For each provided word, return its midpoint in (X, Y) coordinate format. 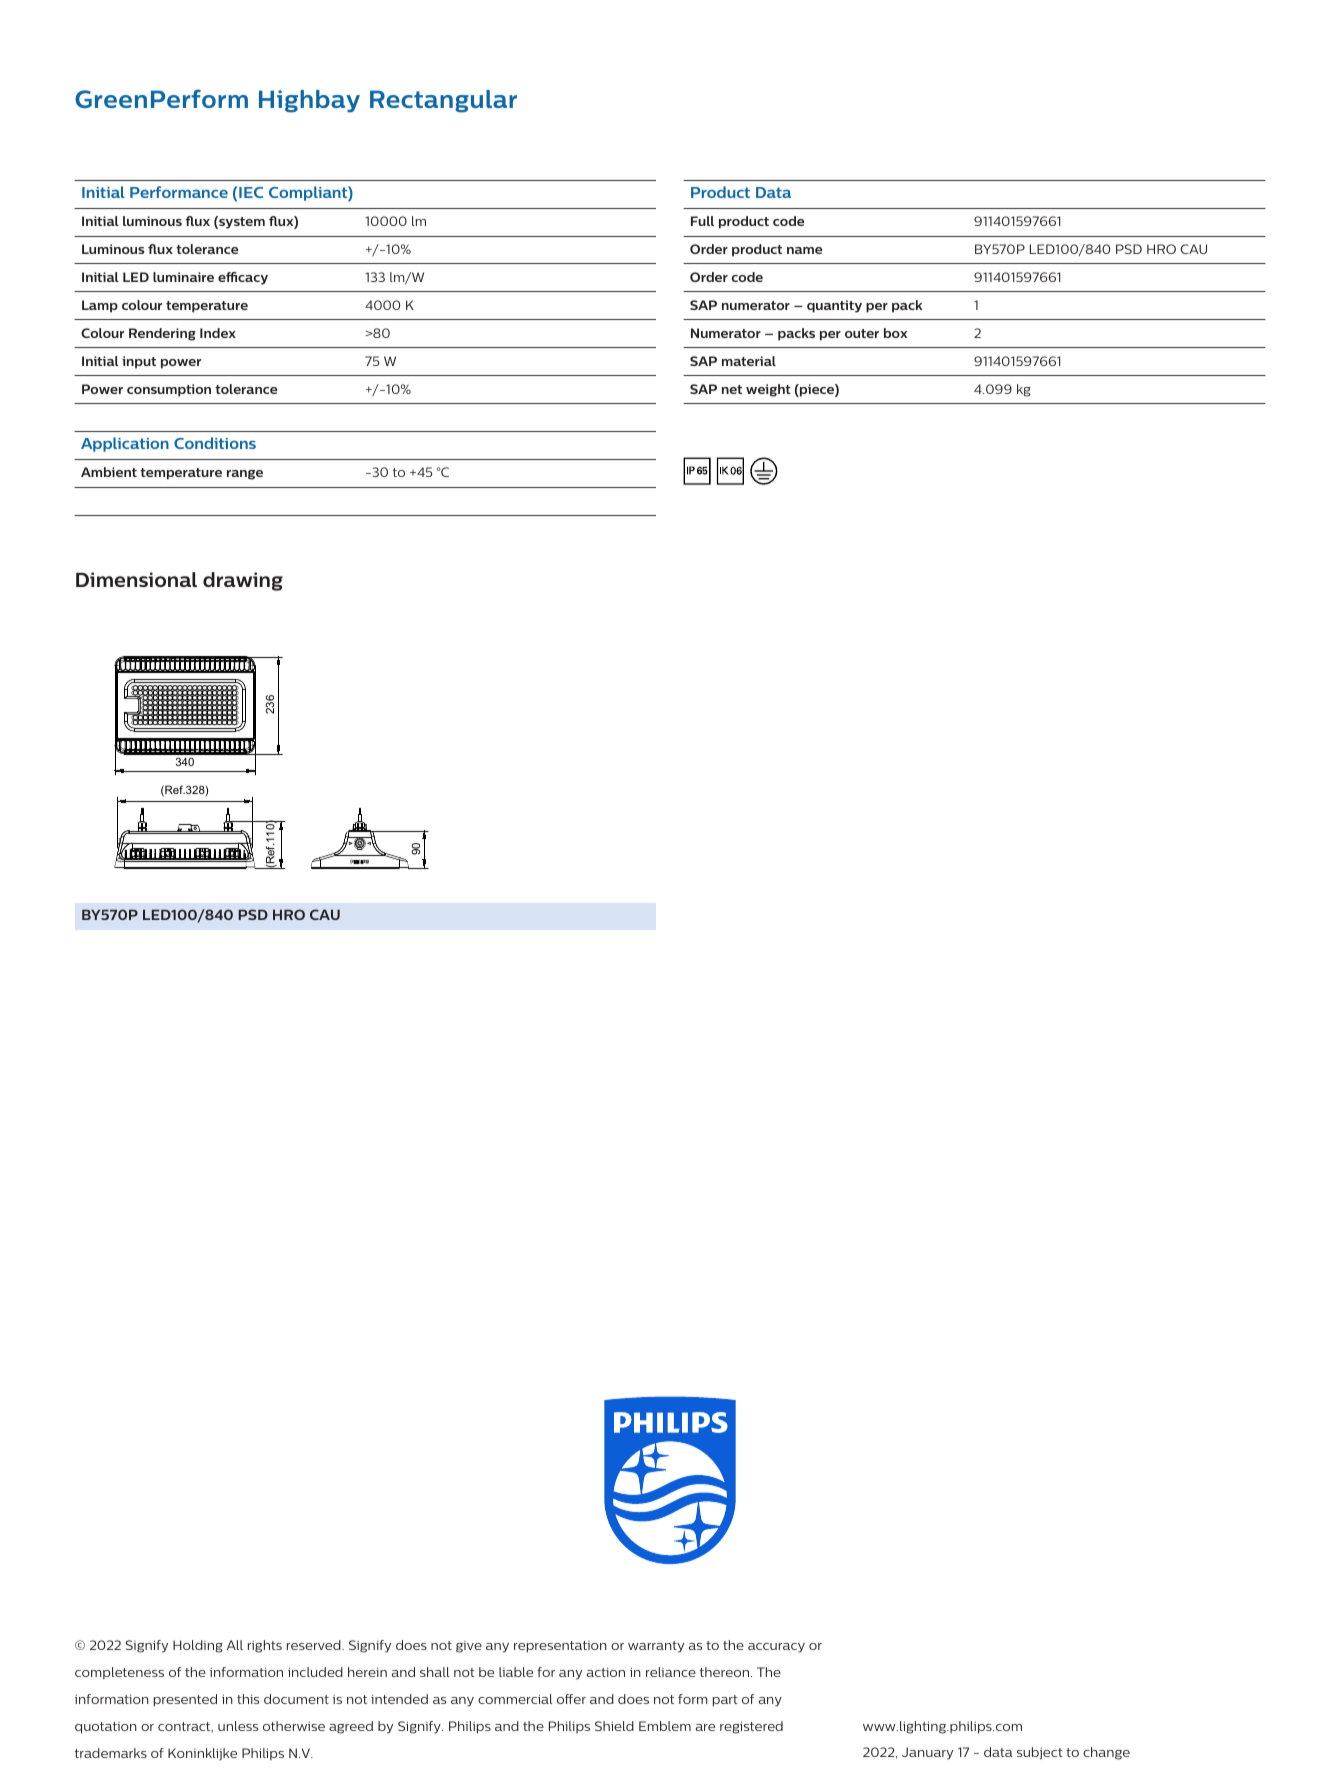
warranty (656, 1647)
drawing (243, 581)
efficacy (243, 278)
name (804, 250)
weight (768, 390)
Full (702, 221)
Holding (198, 1646)
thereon (726, 1672)
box (895, 333)
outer (862, 333)
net (732, 389)
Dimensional (136, 579)
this (248, 1699)
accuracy (776, 1648)
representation (560, 1647)
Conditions (215, 443)
